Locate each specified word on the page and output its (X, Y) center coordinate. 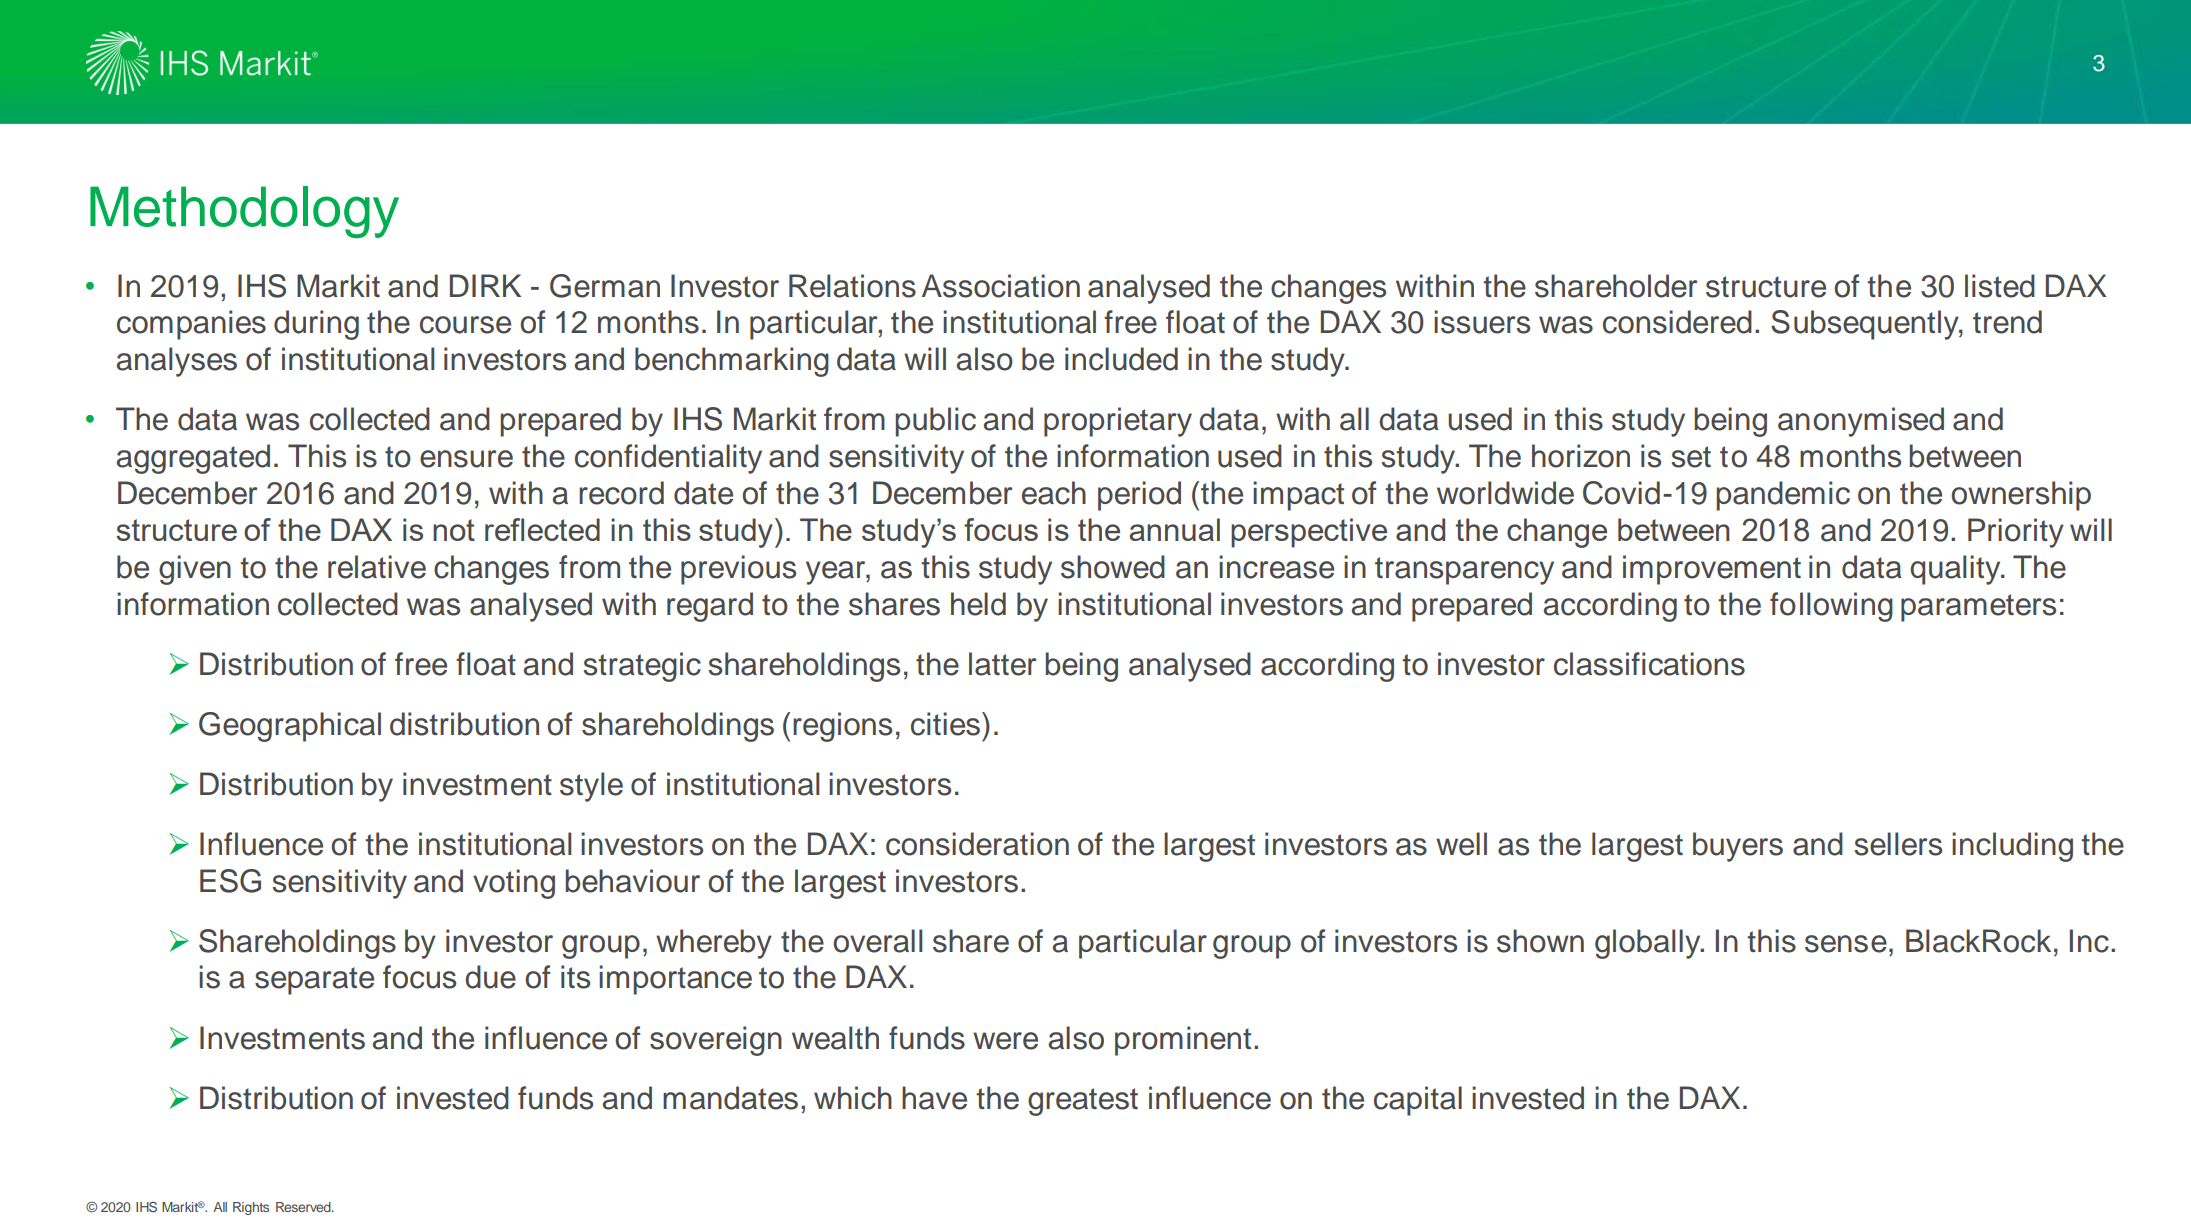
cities (947, 724)
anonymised (1861, 422)
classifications (1649, 664)
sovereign (716, 1041)
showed (1113, 567)
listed (2000, 286)
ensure (466, 459)
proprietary (1118, 422)
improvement (1712, 570)
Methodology (244, 212)
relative (377, 567)
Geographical (290, 727)
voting (514, 884)
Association (1001, 286)
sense (1846, 944)
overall (877, 941)
